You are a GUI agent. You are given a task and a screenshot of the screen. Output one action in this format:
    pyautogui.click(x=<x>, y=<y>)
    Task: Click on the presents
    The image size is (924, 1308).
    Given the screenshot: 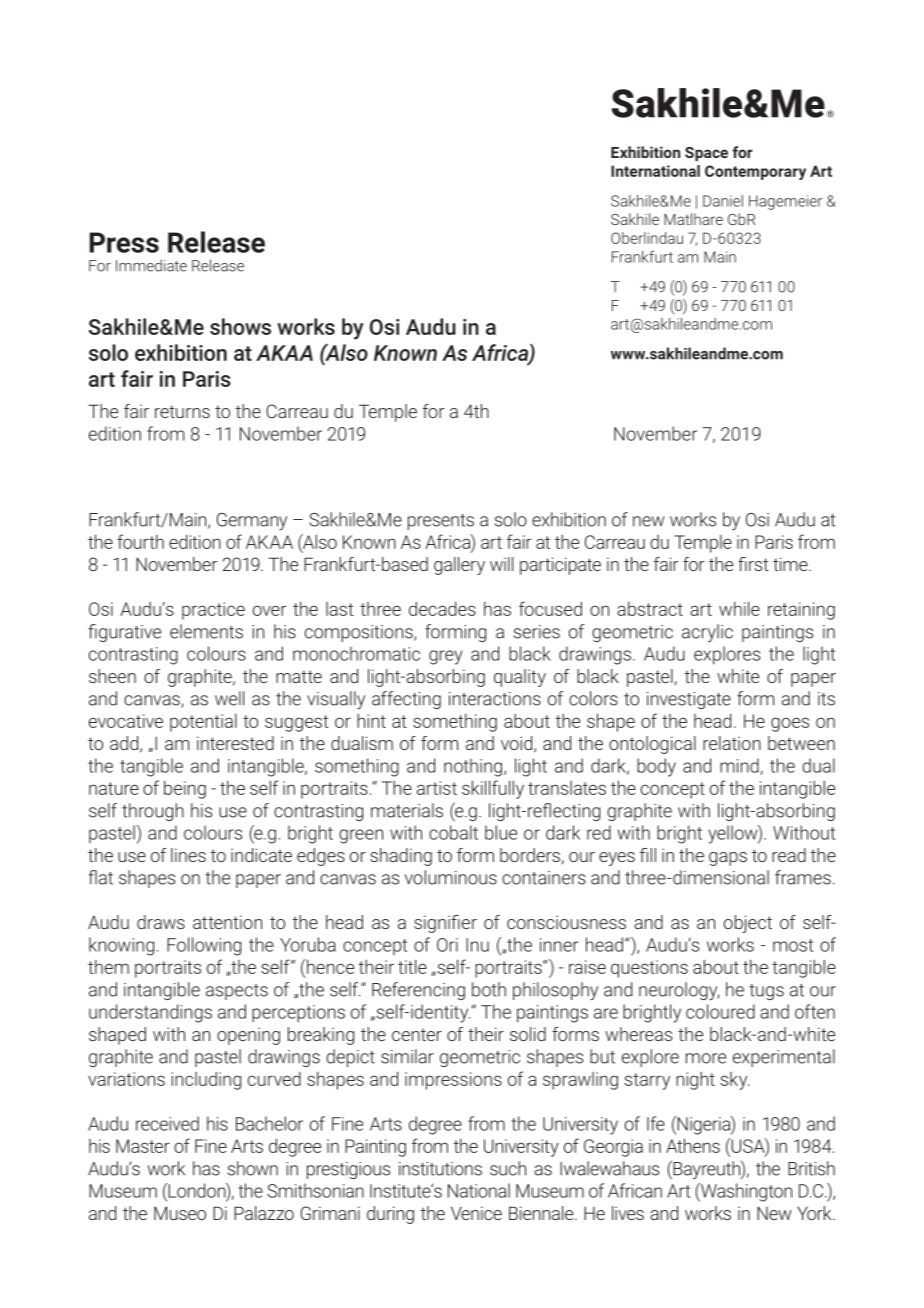 What is the action you would take?
    pyautogui.click(x=441, y=522)
